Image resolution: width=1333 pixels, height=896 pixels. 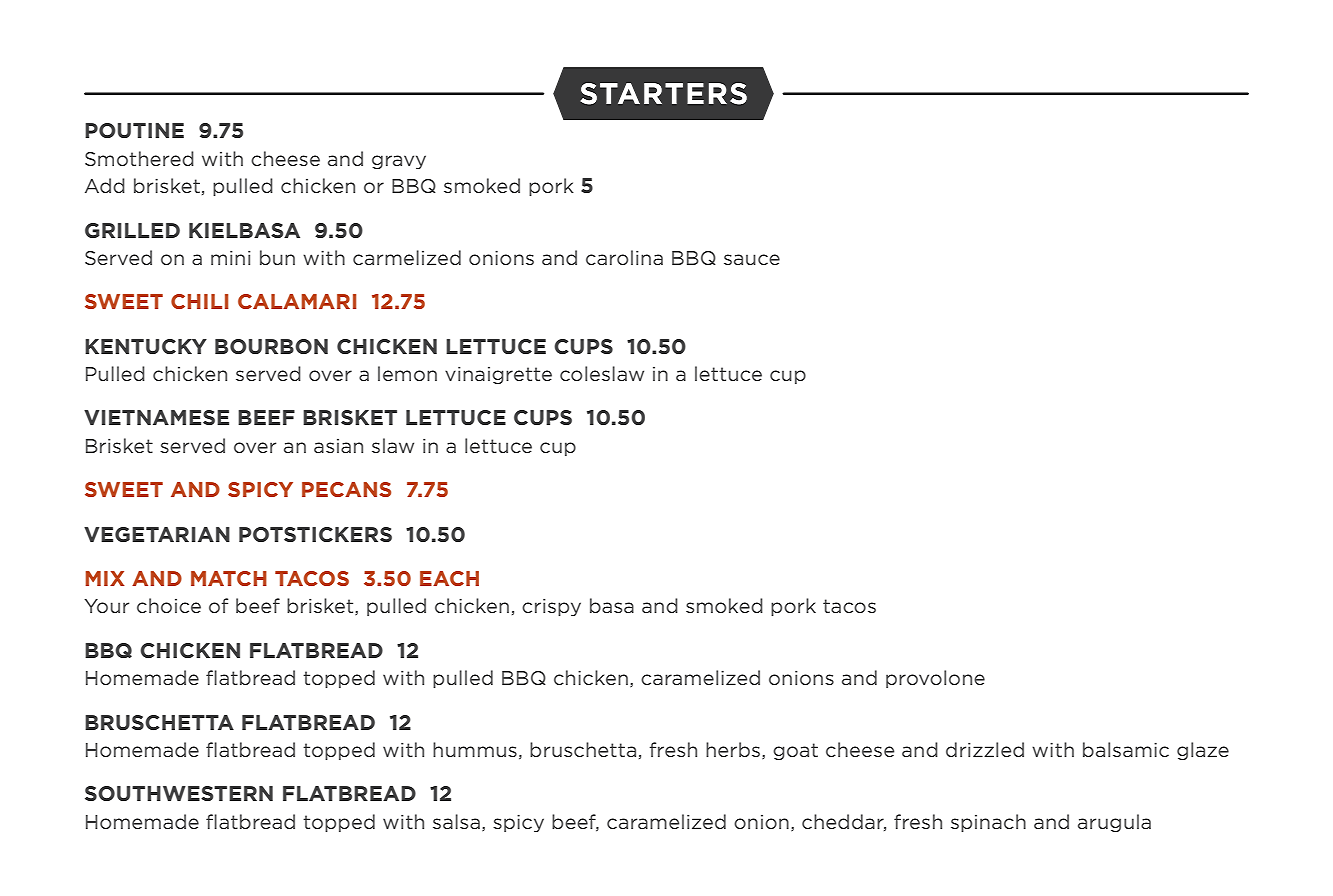 I want to click on balsamic, so click(x=1126, y=749).
